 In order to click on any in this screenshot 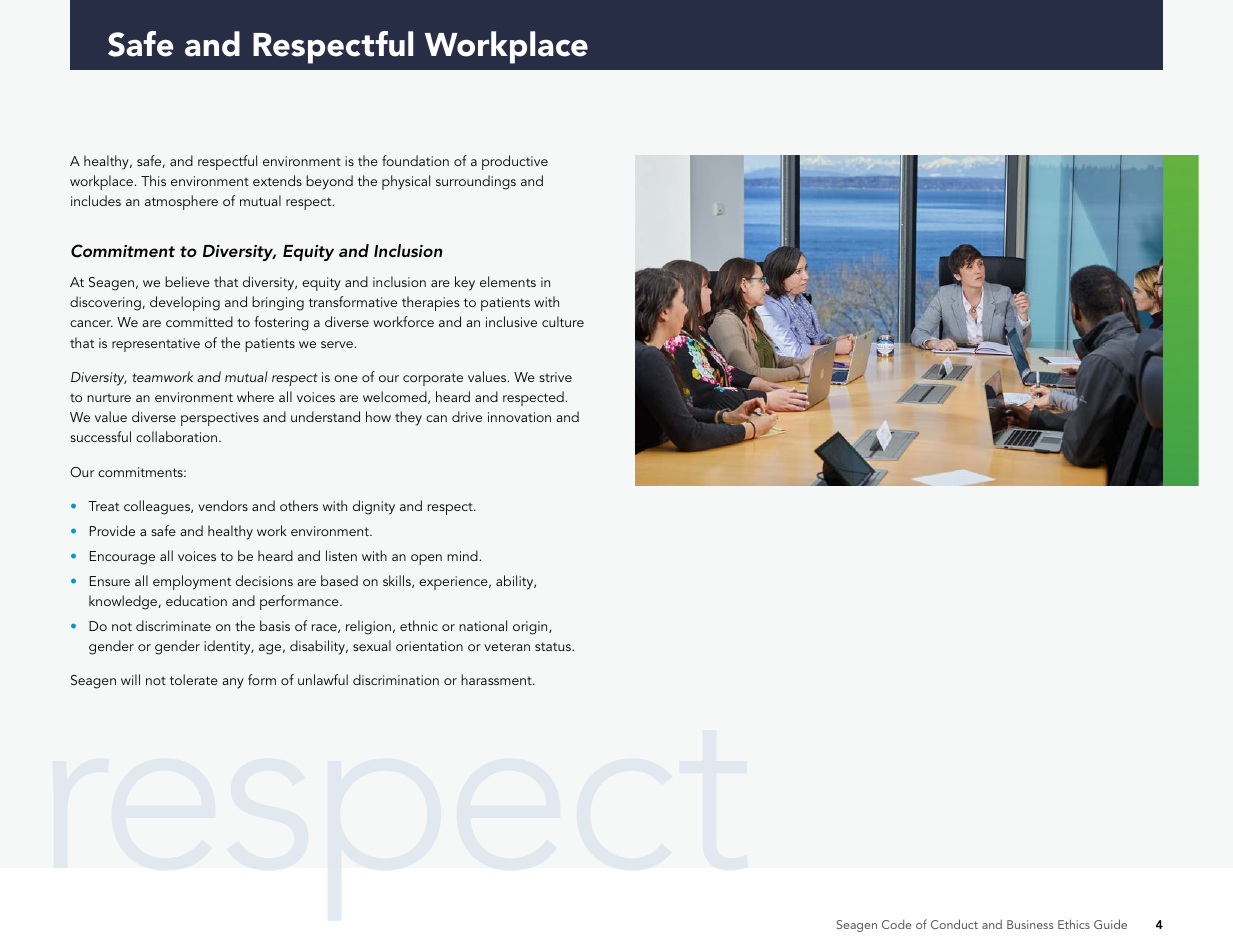, I will do `click(233, 683)`.
